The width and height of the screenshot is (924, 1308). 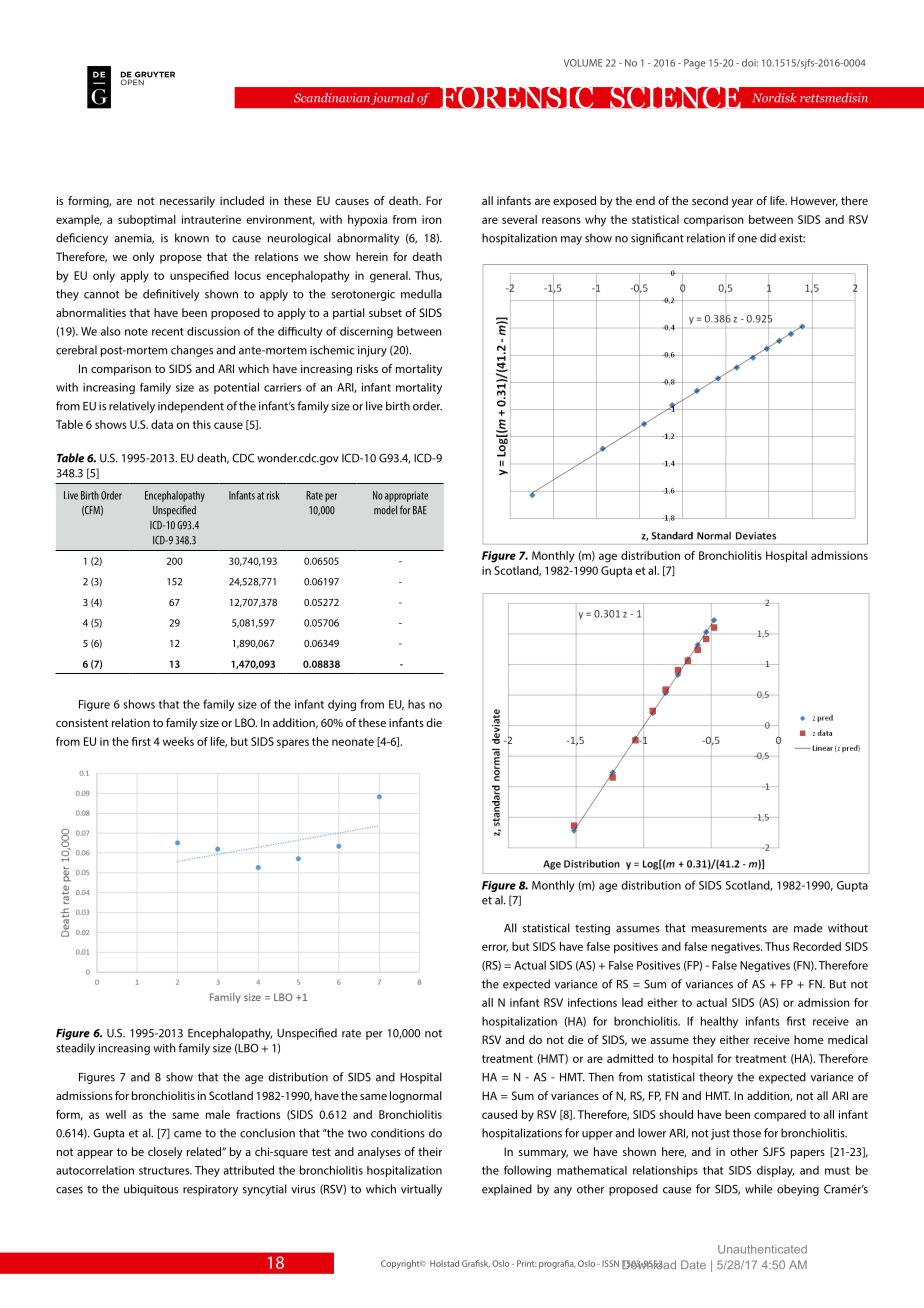 I want to click on appropriate, so click(x=406, y=496).
